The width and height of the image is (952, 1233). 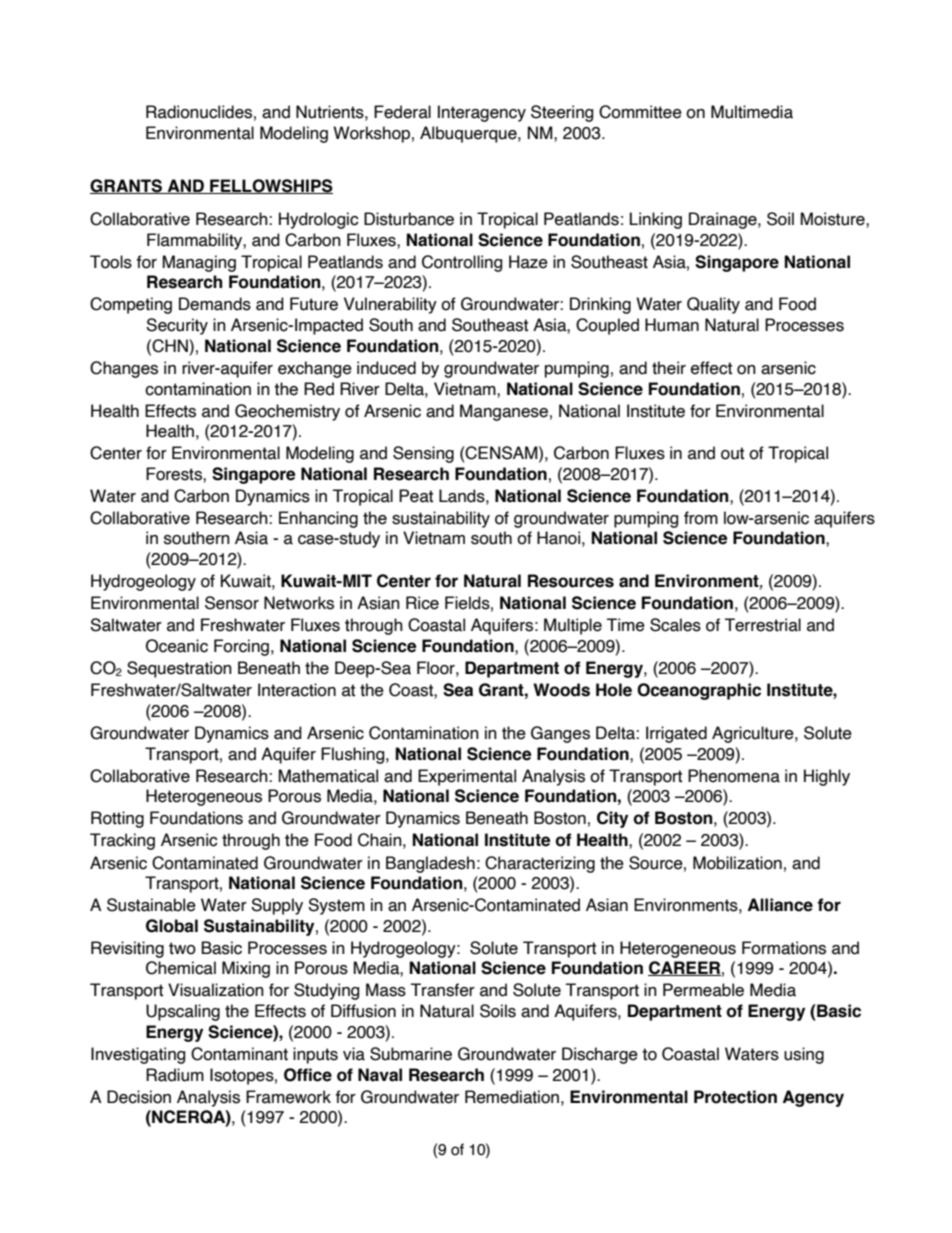 What do you see at coordinates (411, 1054) in the image?
I see `Submarine` at bounding box center [411, 1054].
